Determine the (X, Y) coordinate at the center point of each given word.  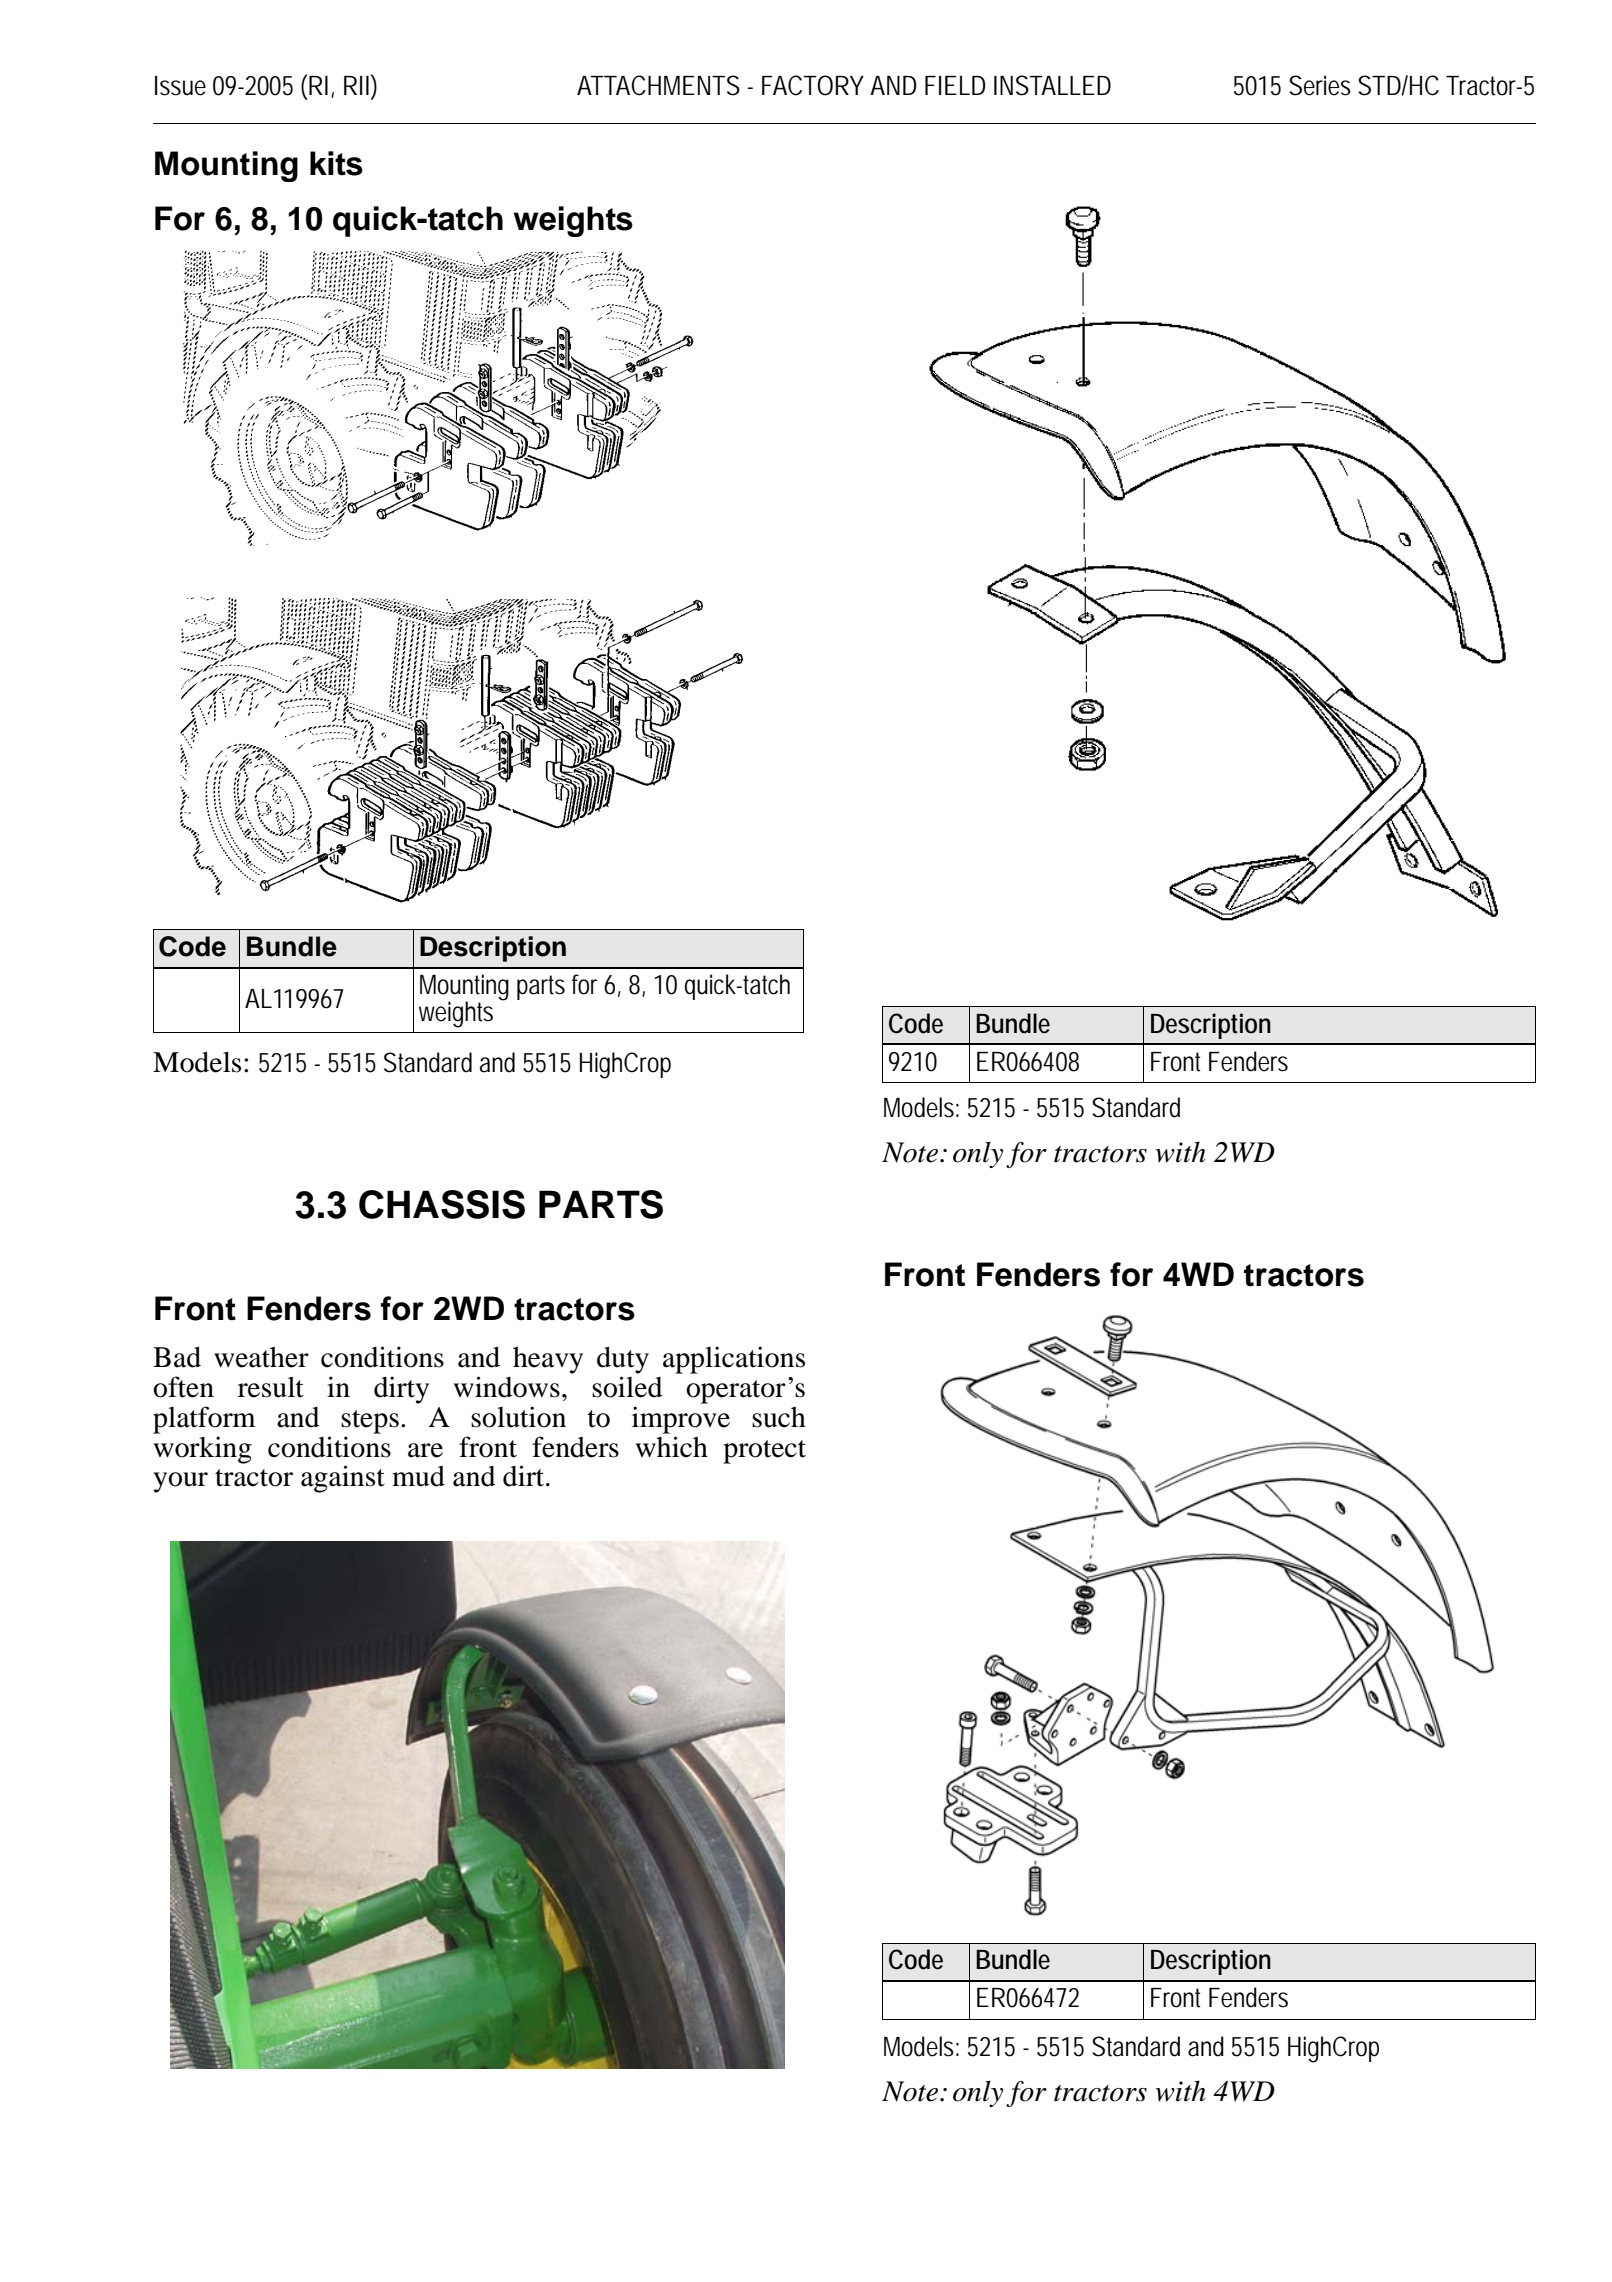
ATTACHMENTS (658, 85)
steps (370, 1422)
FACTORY (813, 85)
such (779, 1417)
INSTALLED (1052, 85)
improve (681, 1420)
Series (1320, 85)
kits (336, 163)
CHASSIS (442, 1204)
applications (734, 1360)
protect (764, 1452)
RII (358, 84)
